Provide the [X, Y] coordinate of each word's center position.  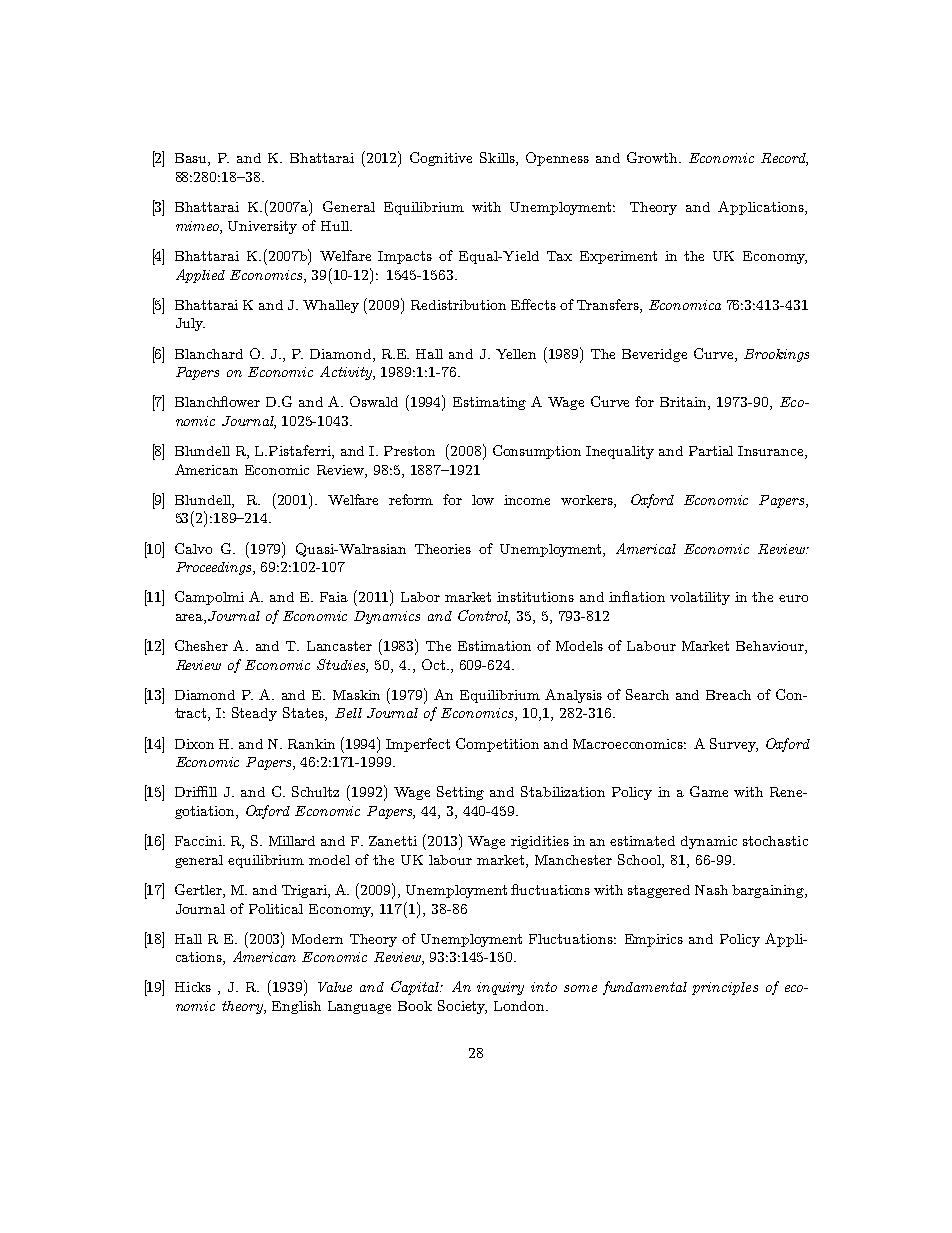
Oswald [374, 401]
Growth [653, 157]
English [296, 1007]
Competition [497, 745]
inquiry [500, 988]
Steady [254, 714]
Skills [498, 159]
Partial [711, 451]
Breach [728, 695]
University [262, 227]
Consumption [537, 452]
